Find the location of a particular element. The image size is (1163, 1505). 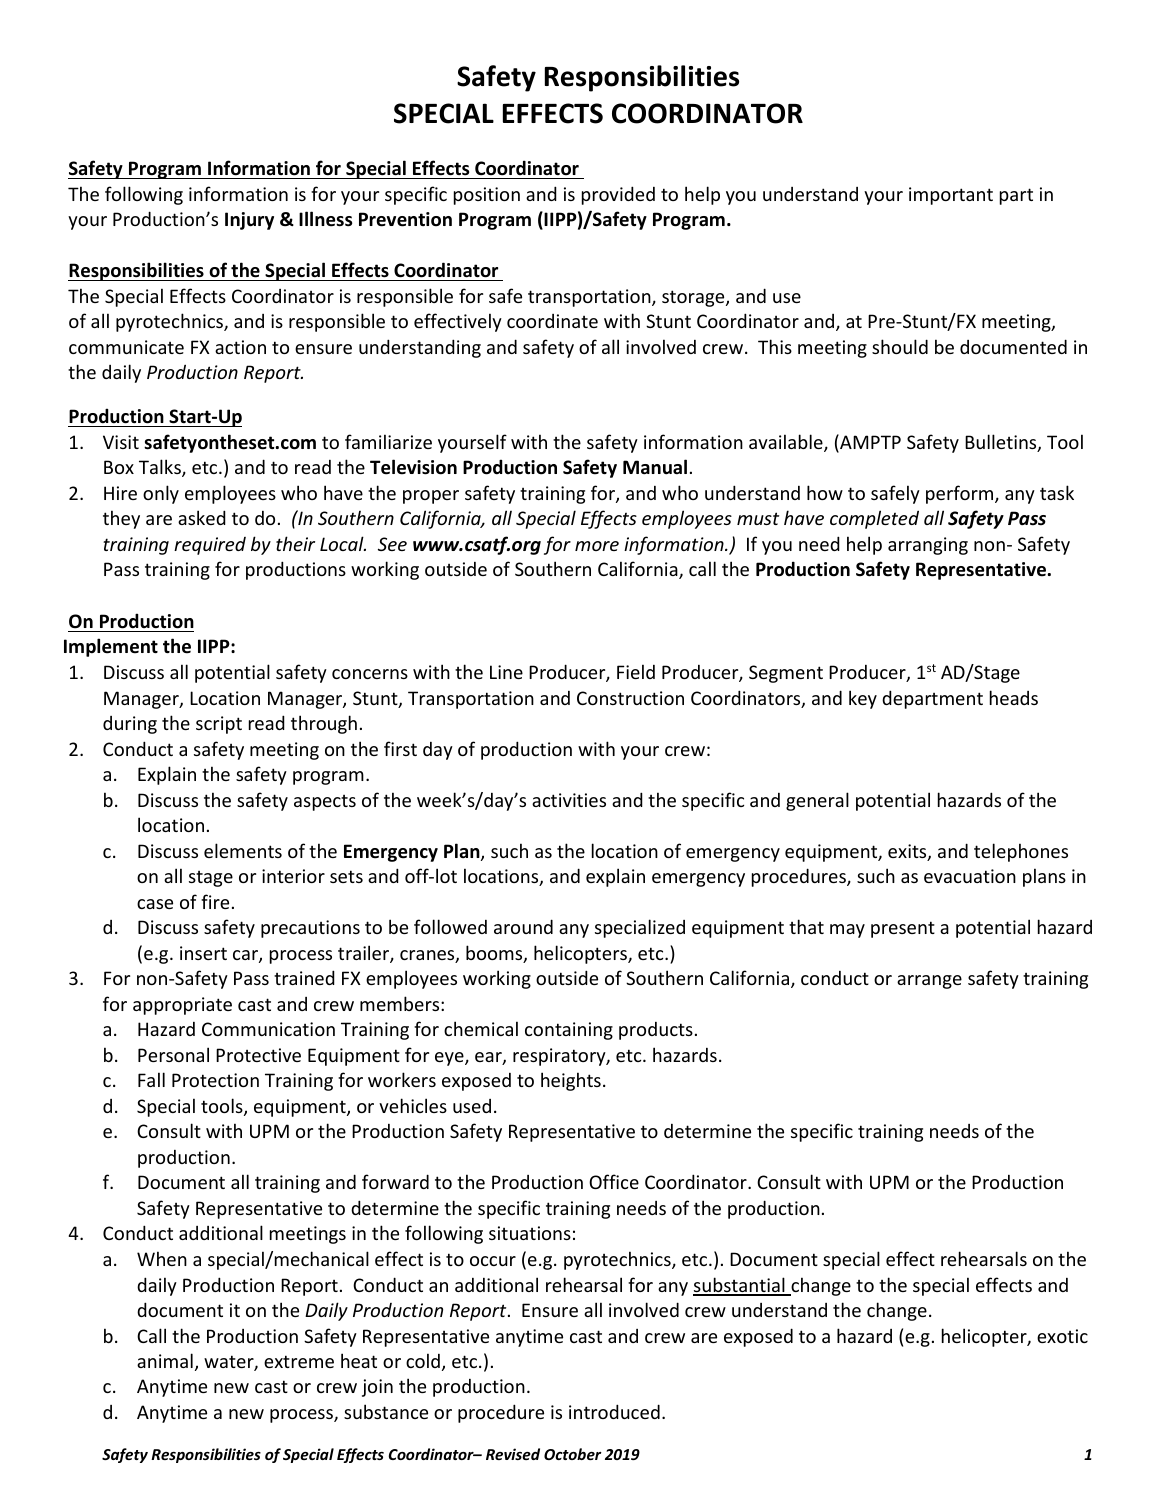

Injury is located at coordinates (249, 221).
